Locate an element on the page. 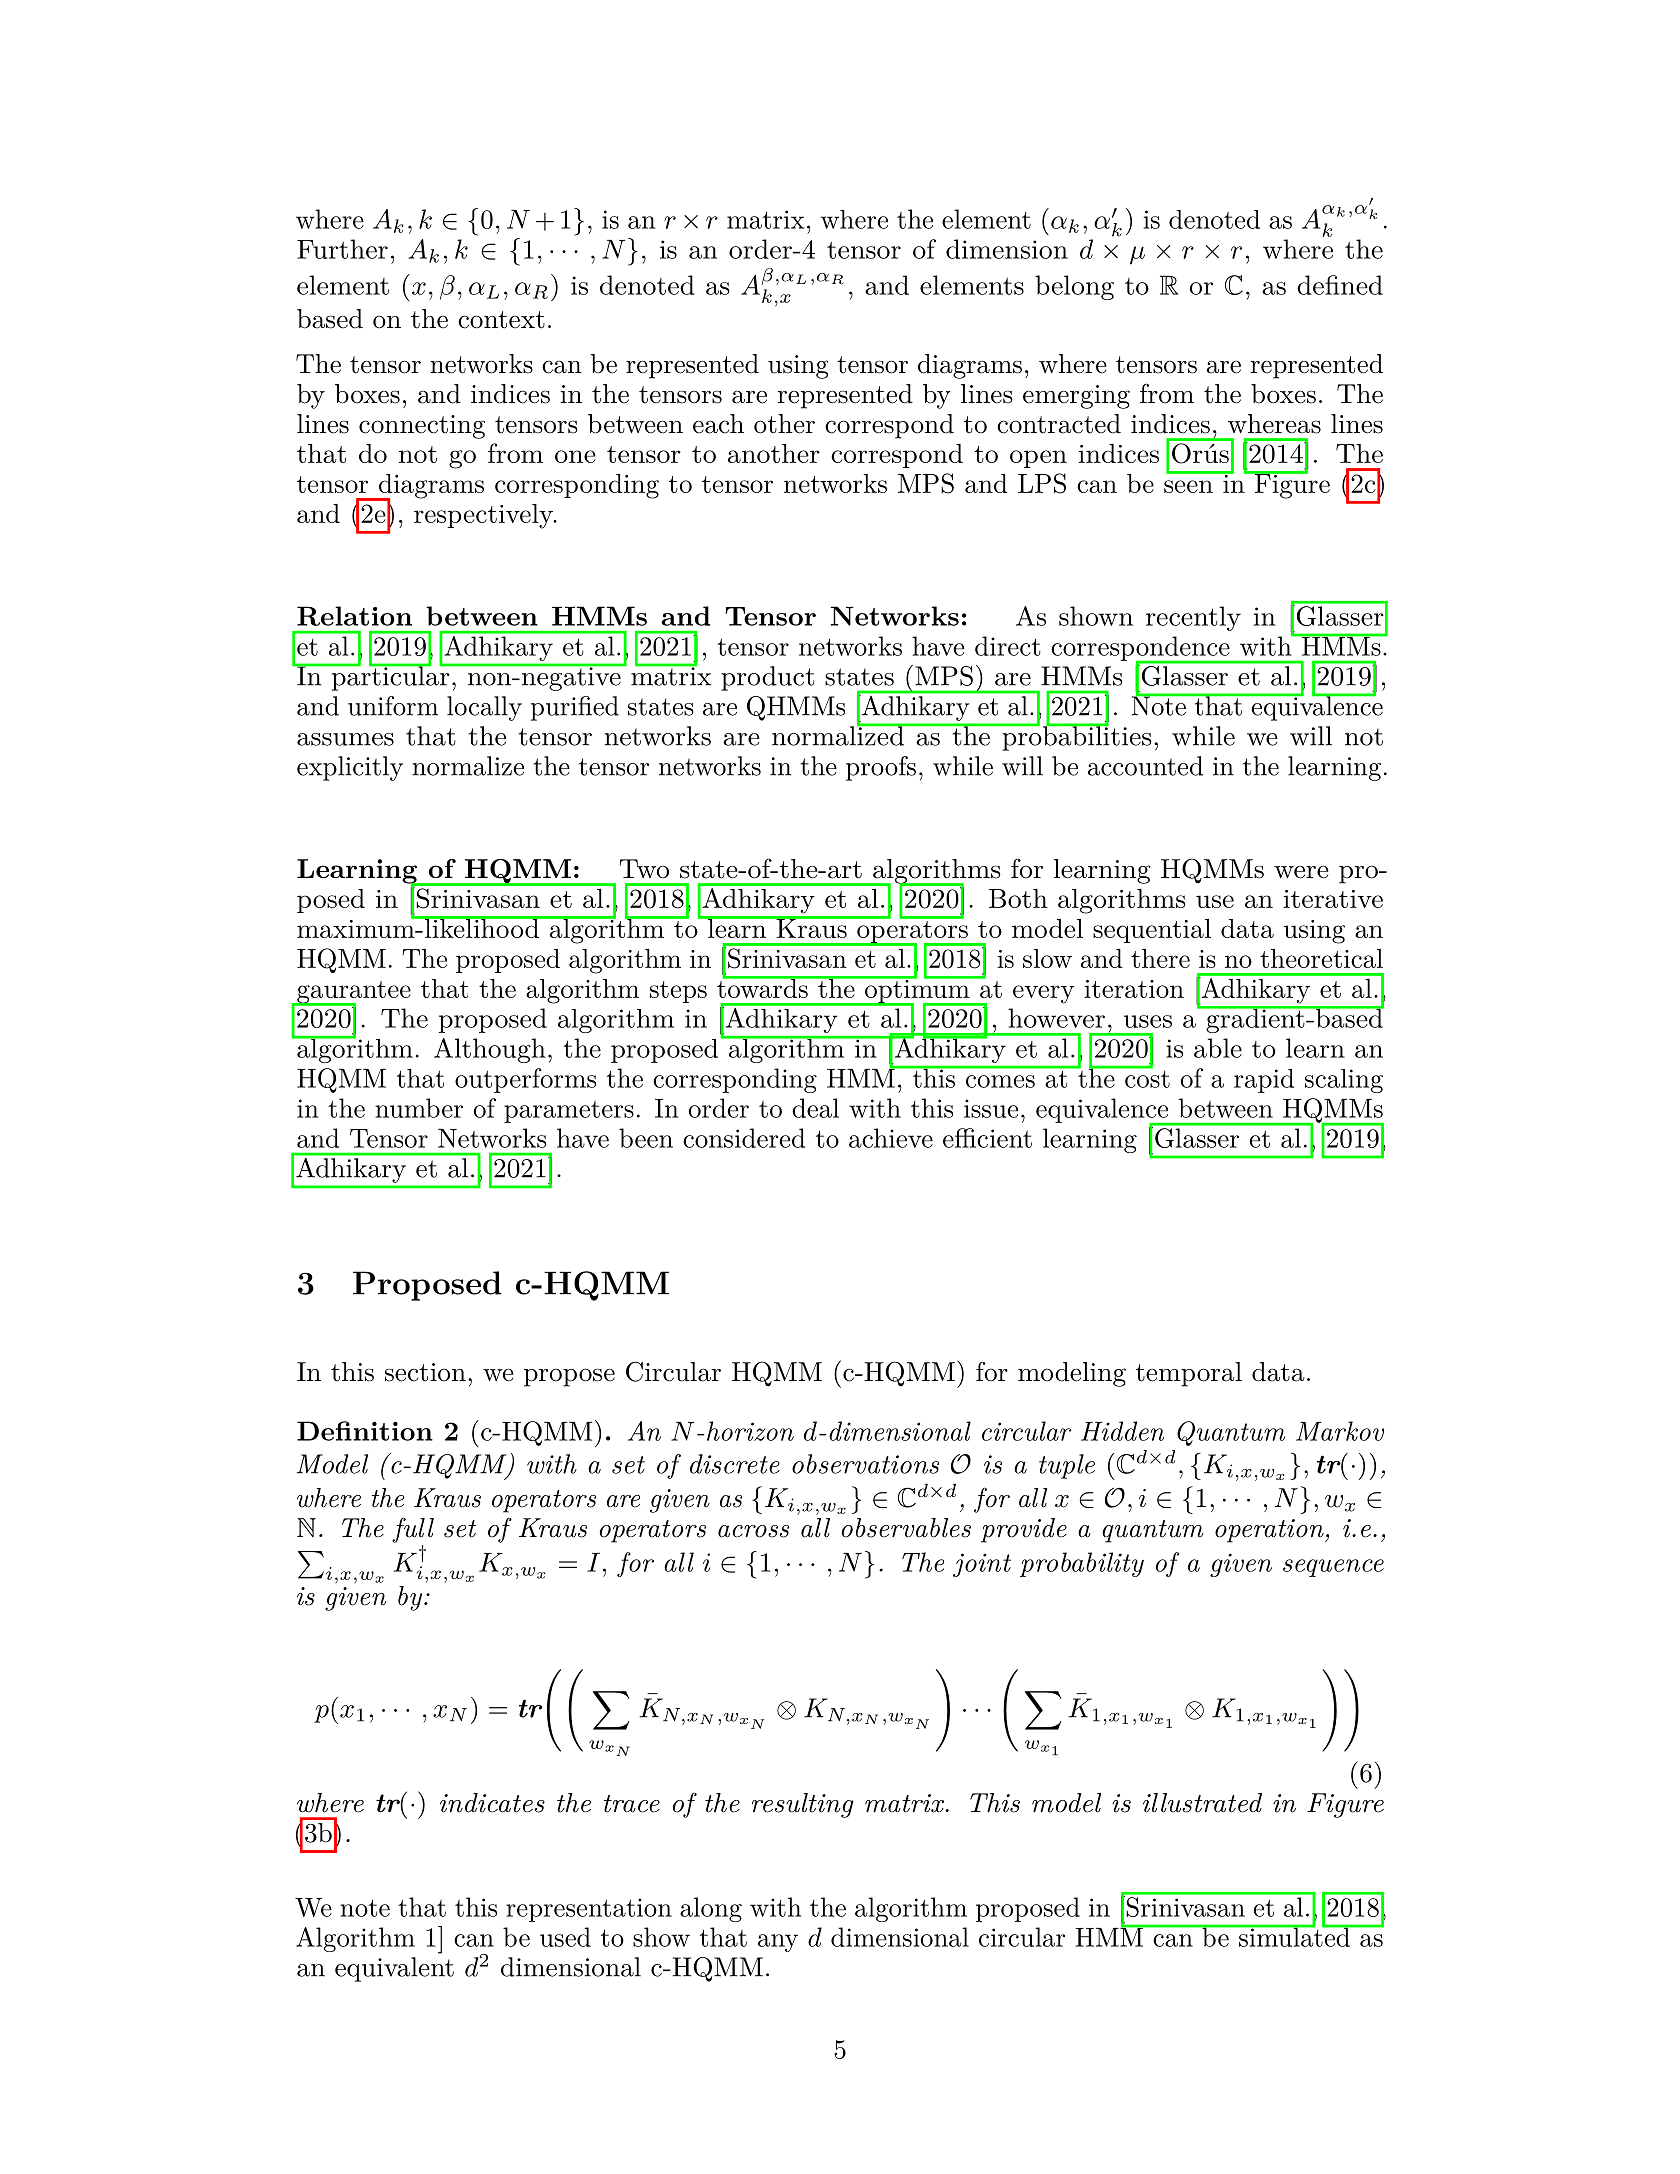 This page has height=2174, width=1680. illustrated is located at coordinates (1202, 1803).
